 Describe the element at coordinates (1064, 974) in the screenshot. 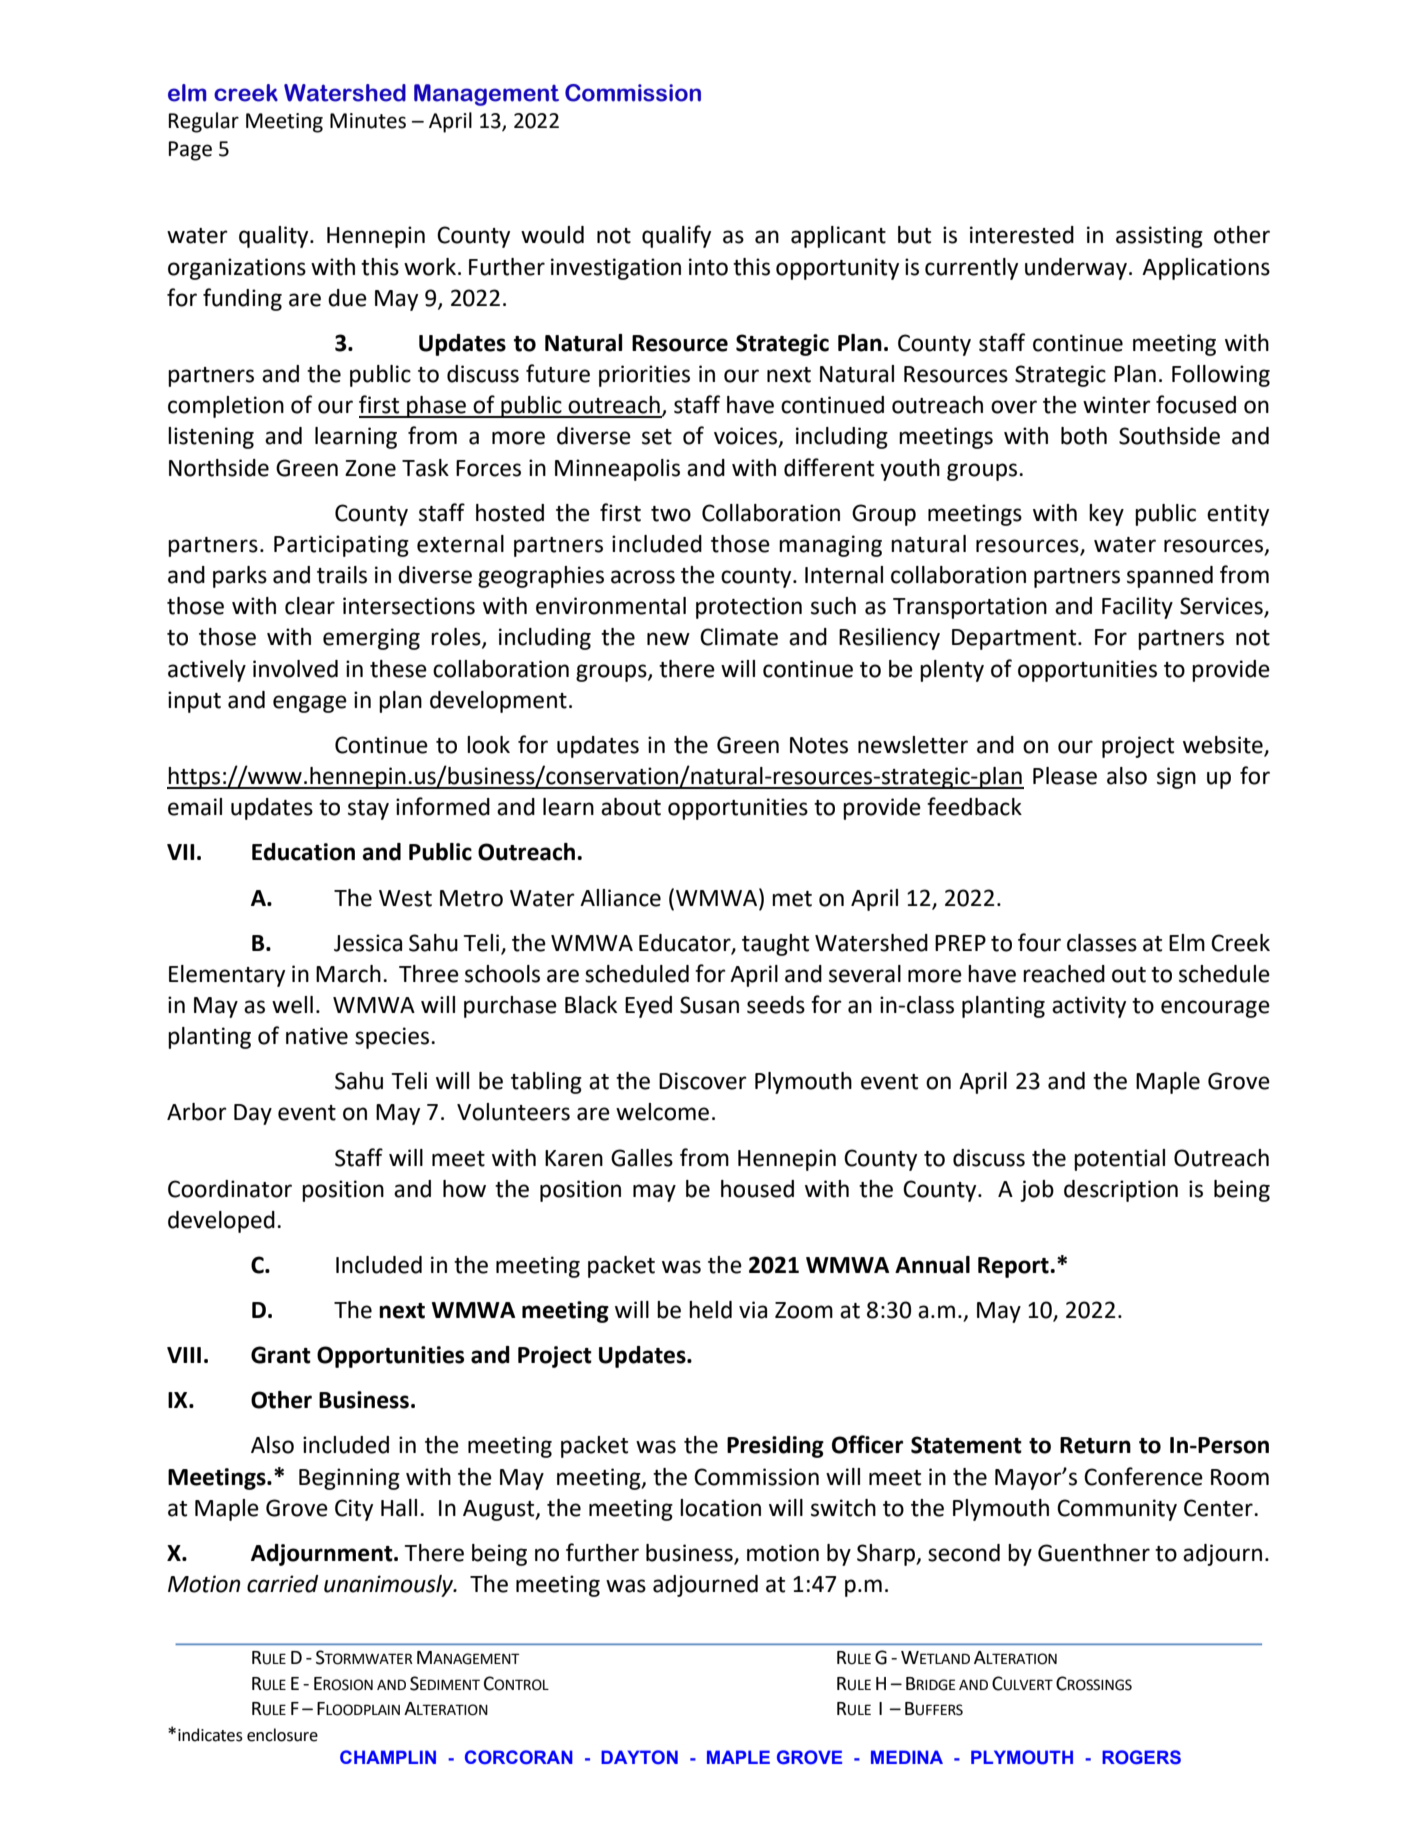

I see `reached` at that location.
